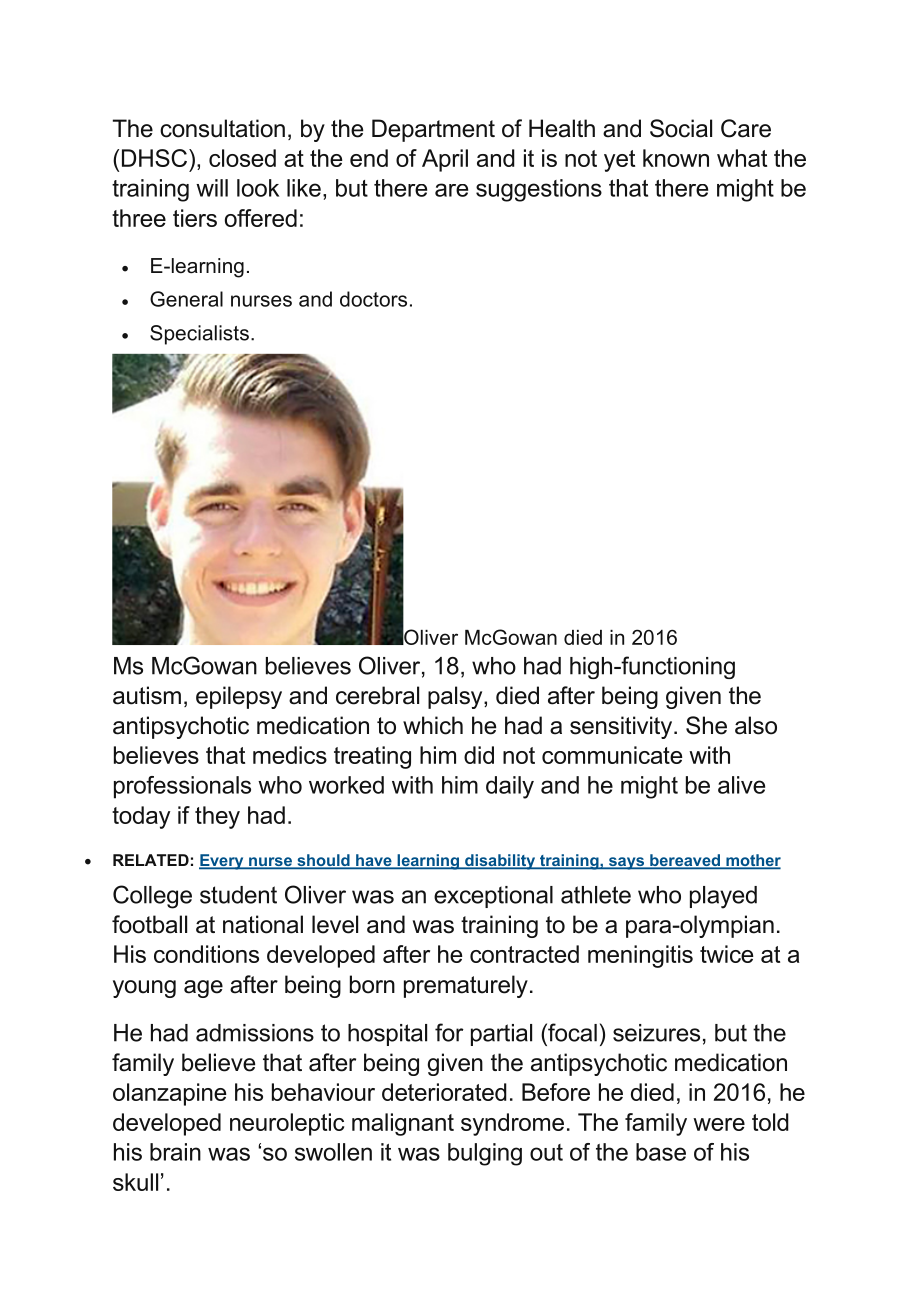 This screenshot has height=1308, width=924. What do you see at coordinates (445, 160) in the screenshot?
I see `April` at bounding box center [445, 160].
